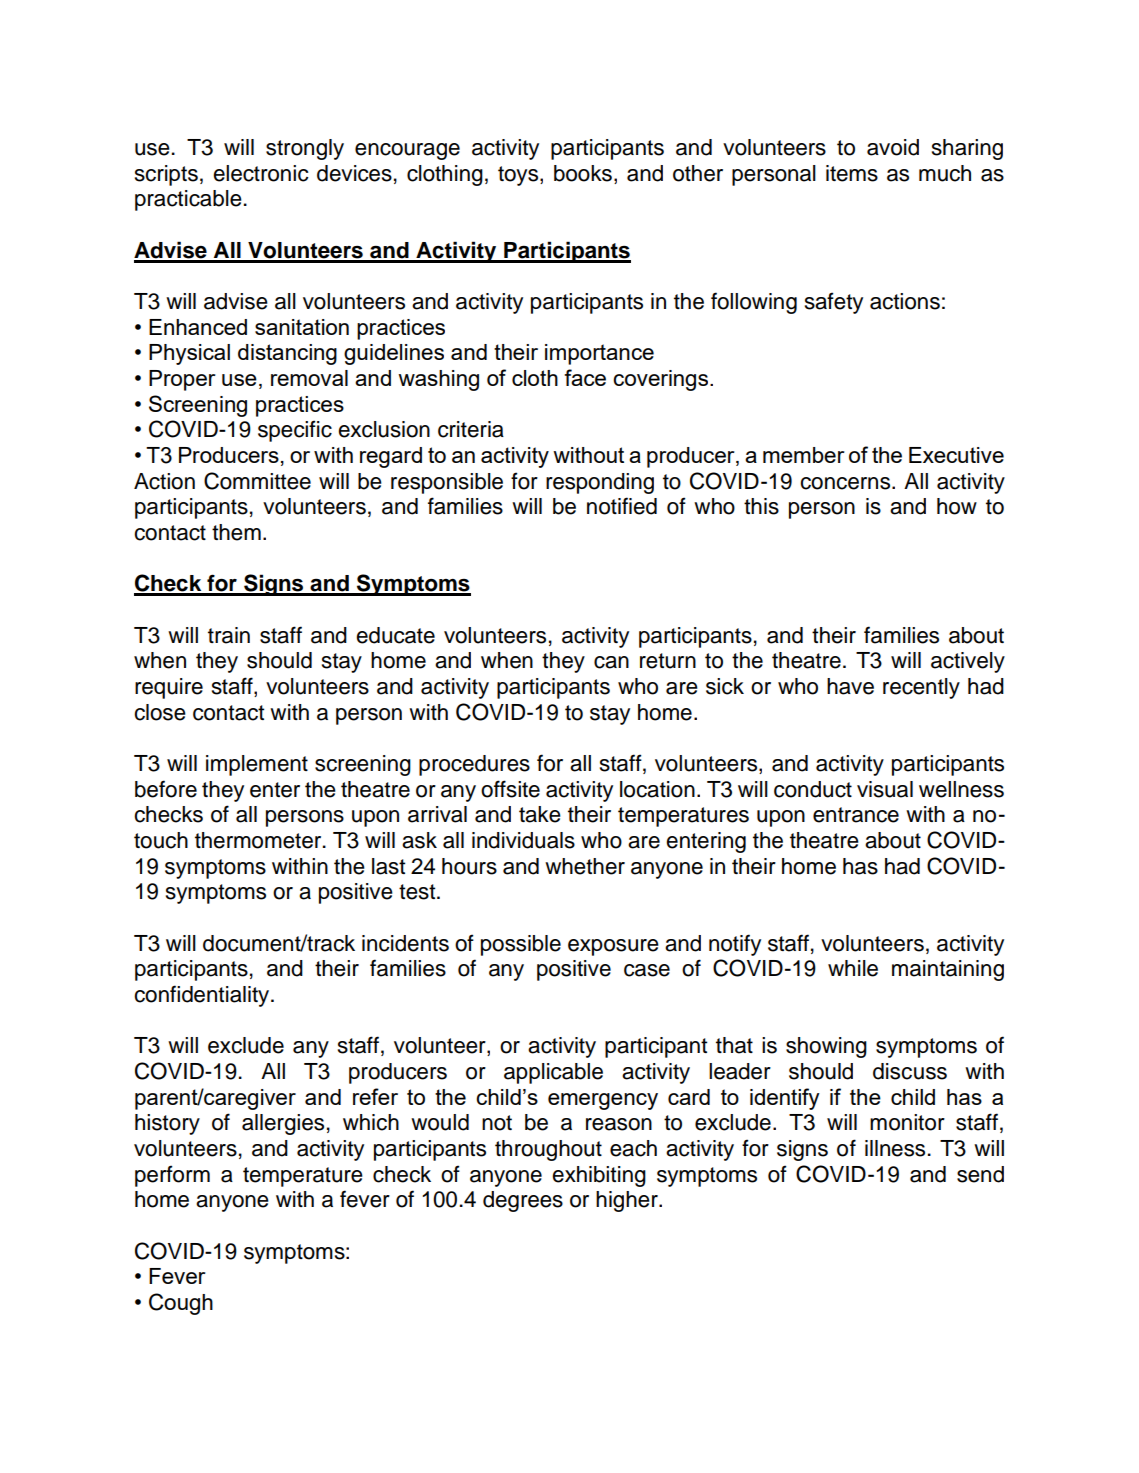  Describe the element at coordinates (583, 173) in the screenshot. I see `books` at that location.
